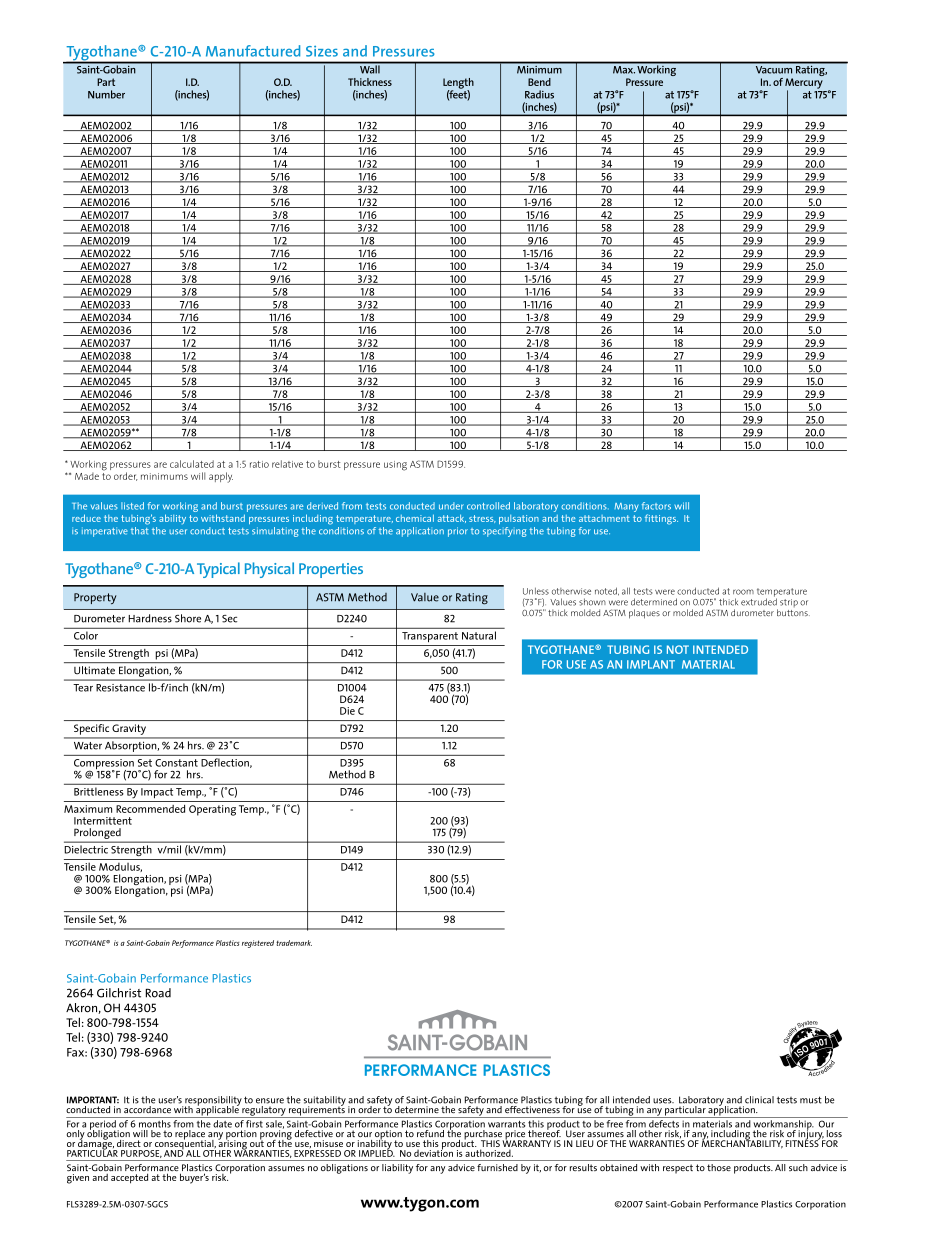  What do you see at coordinates (479, 635) in the image?
I see `Natural` at bounding box center [479, 635].
